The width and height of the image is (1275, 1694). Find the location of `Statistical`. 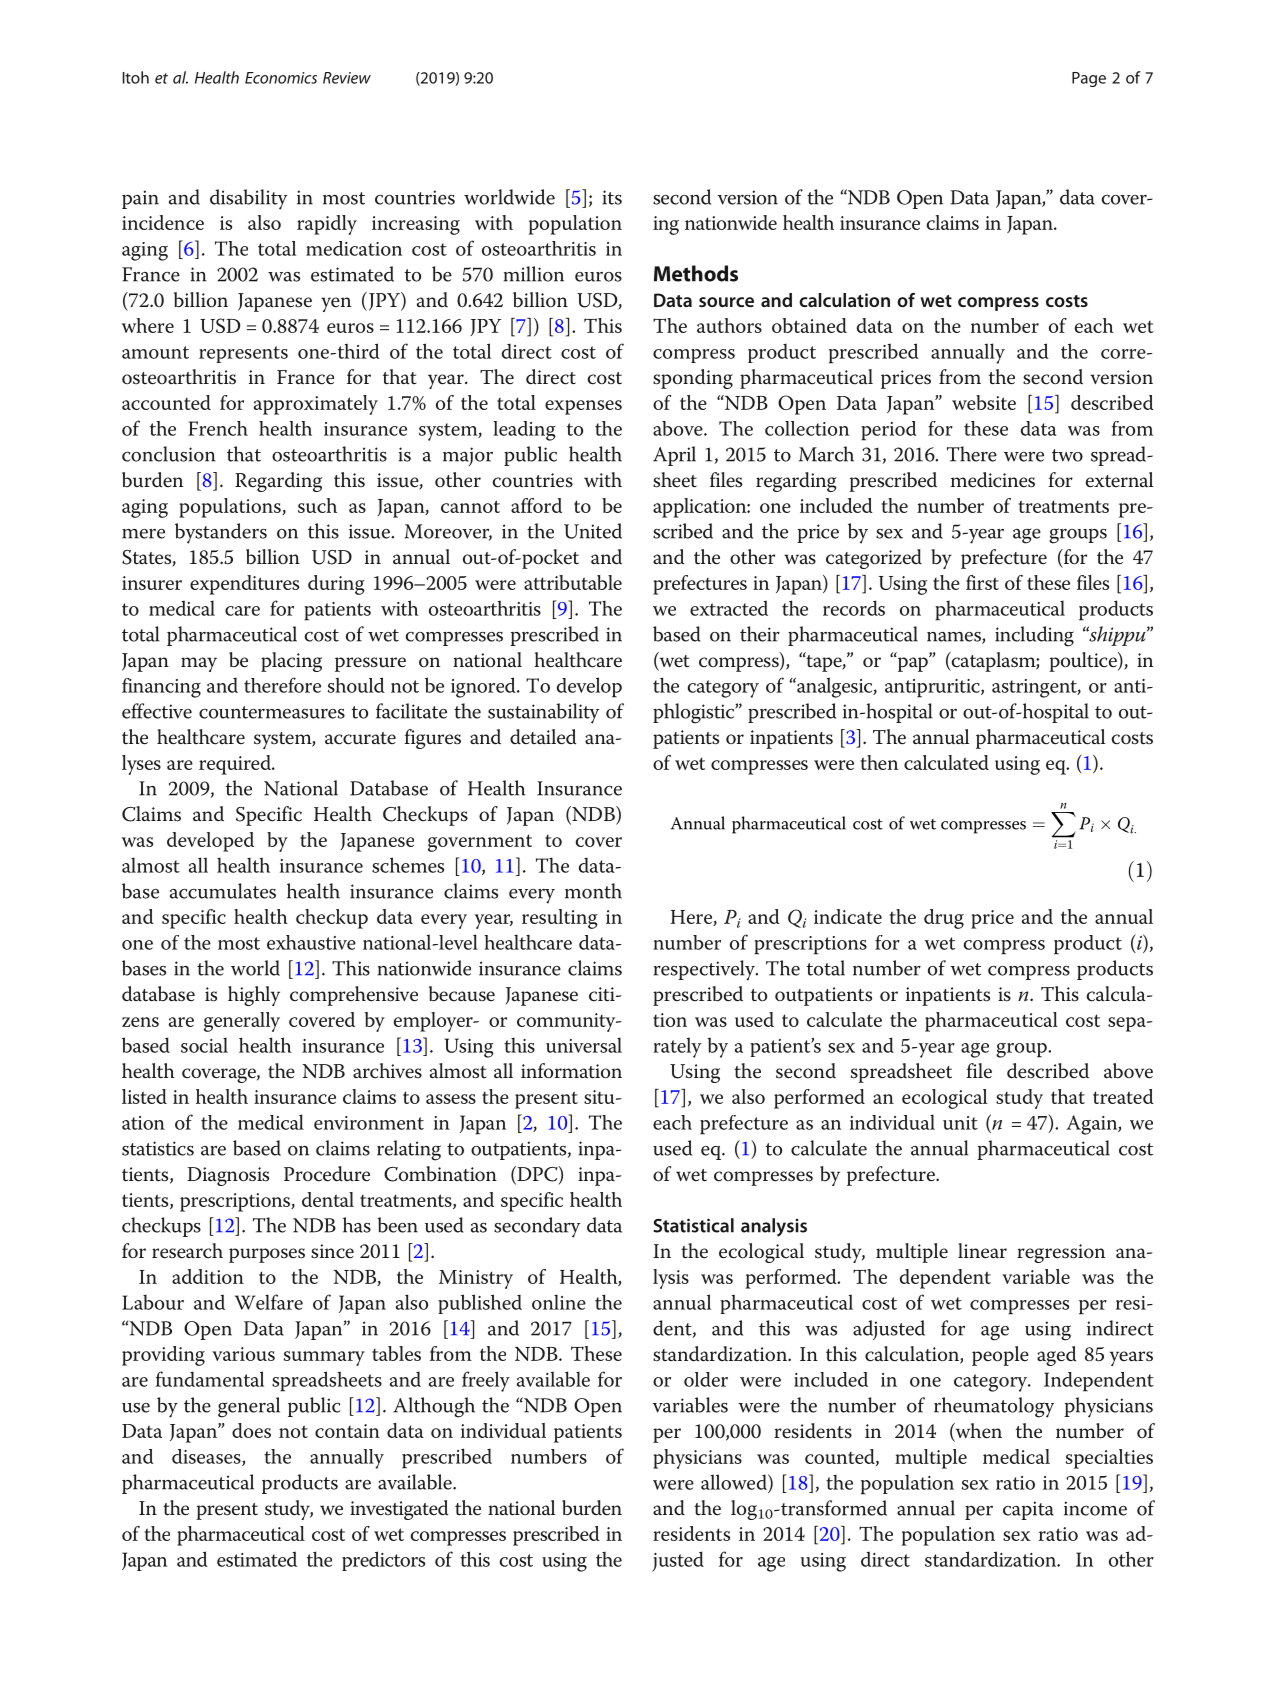

Statistical is located at coordinates (693, 1225).
